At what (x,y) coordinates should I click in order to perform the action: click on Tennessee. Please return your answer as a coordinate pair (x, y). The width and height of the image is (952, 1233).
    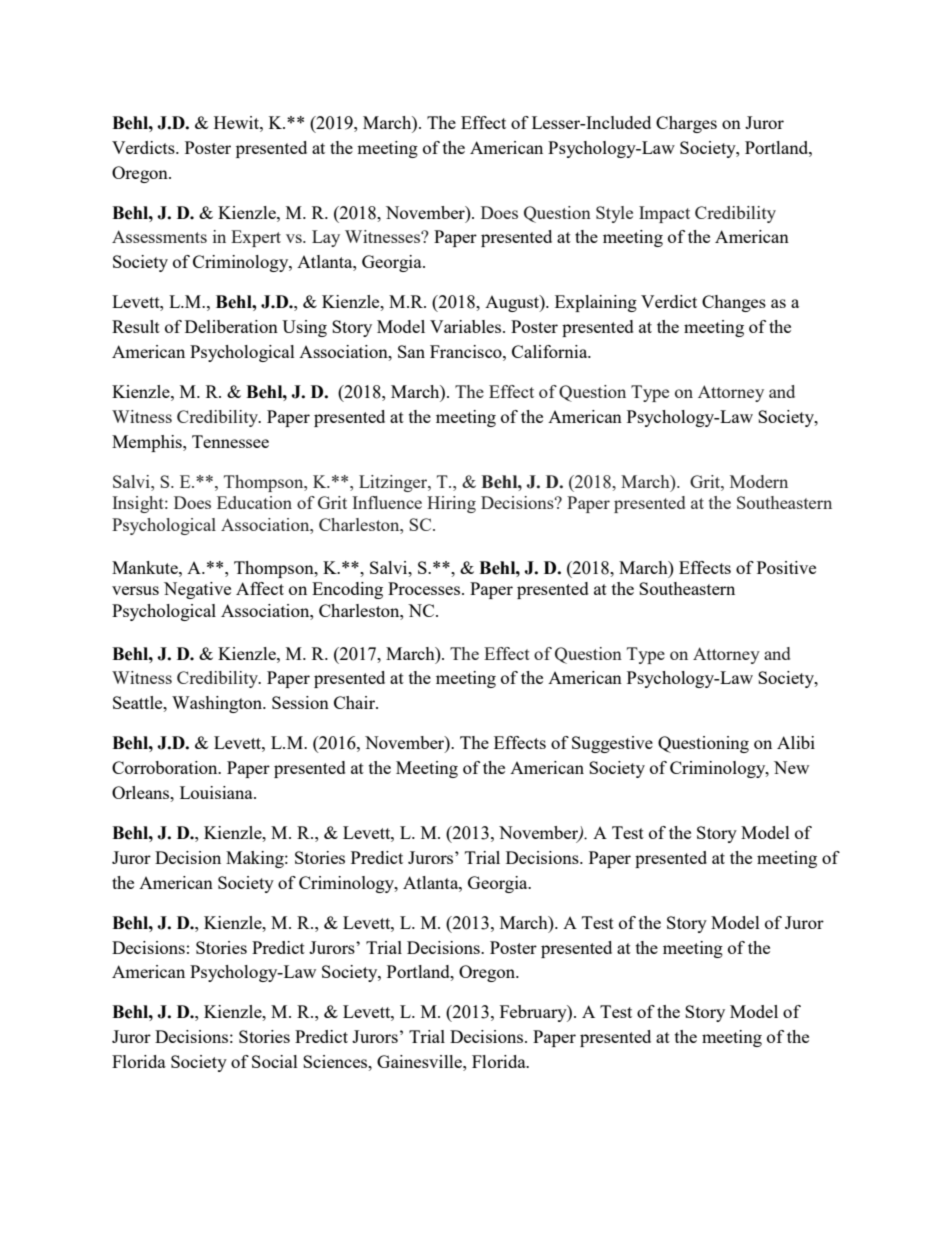
    Looking at the image, I should click on (230, 441).
